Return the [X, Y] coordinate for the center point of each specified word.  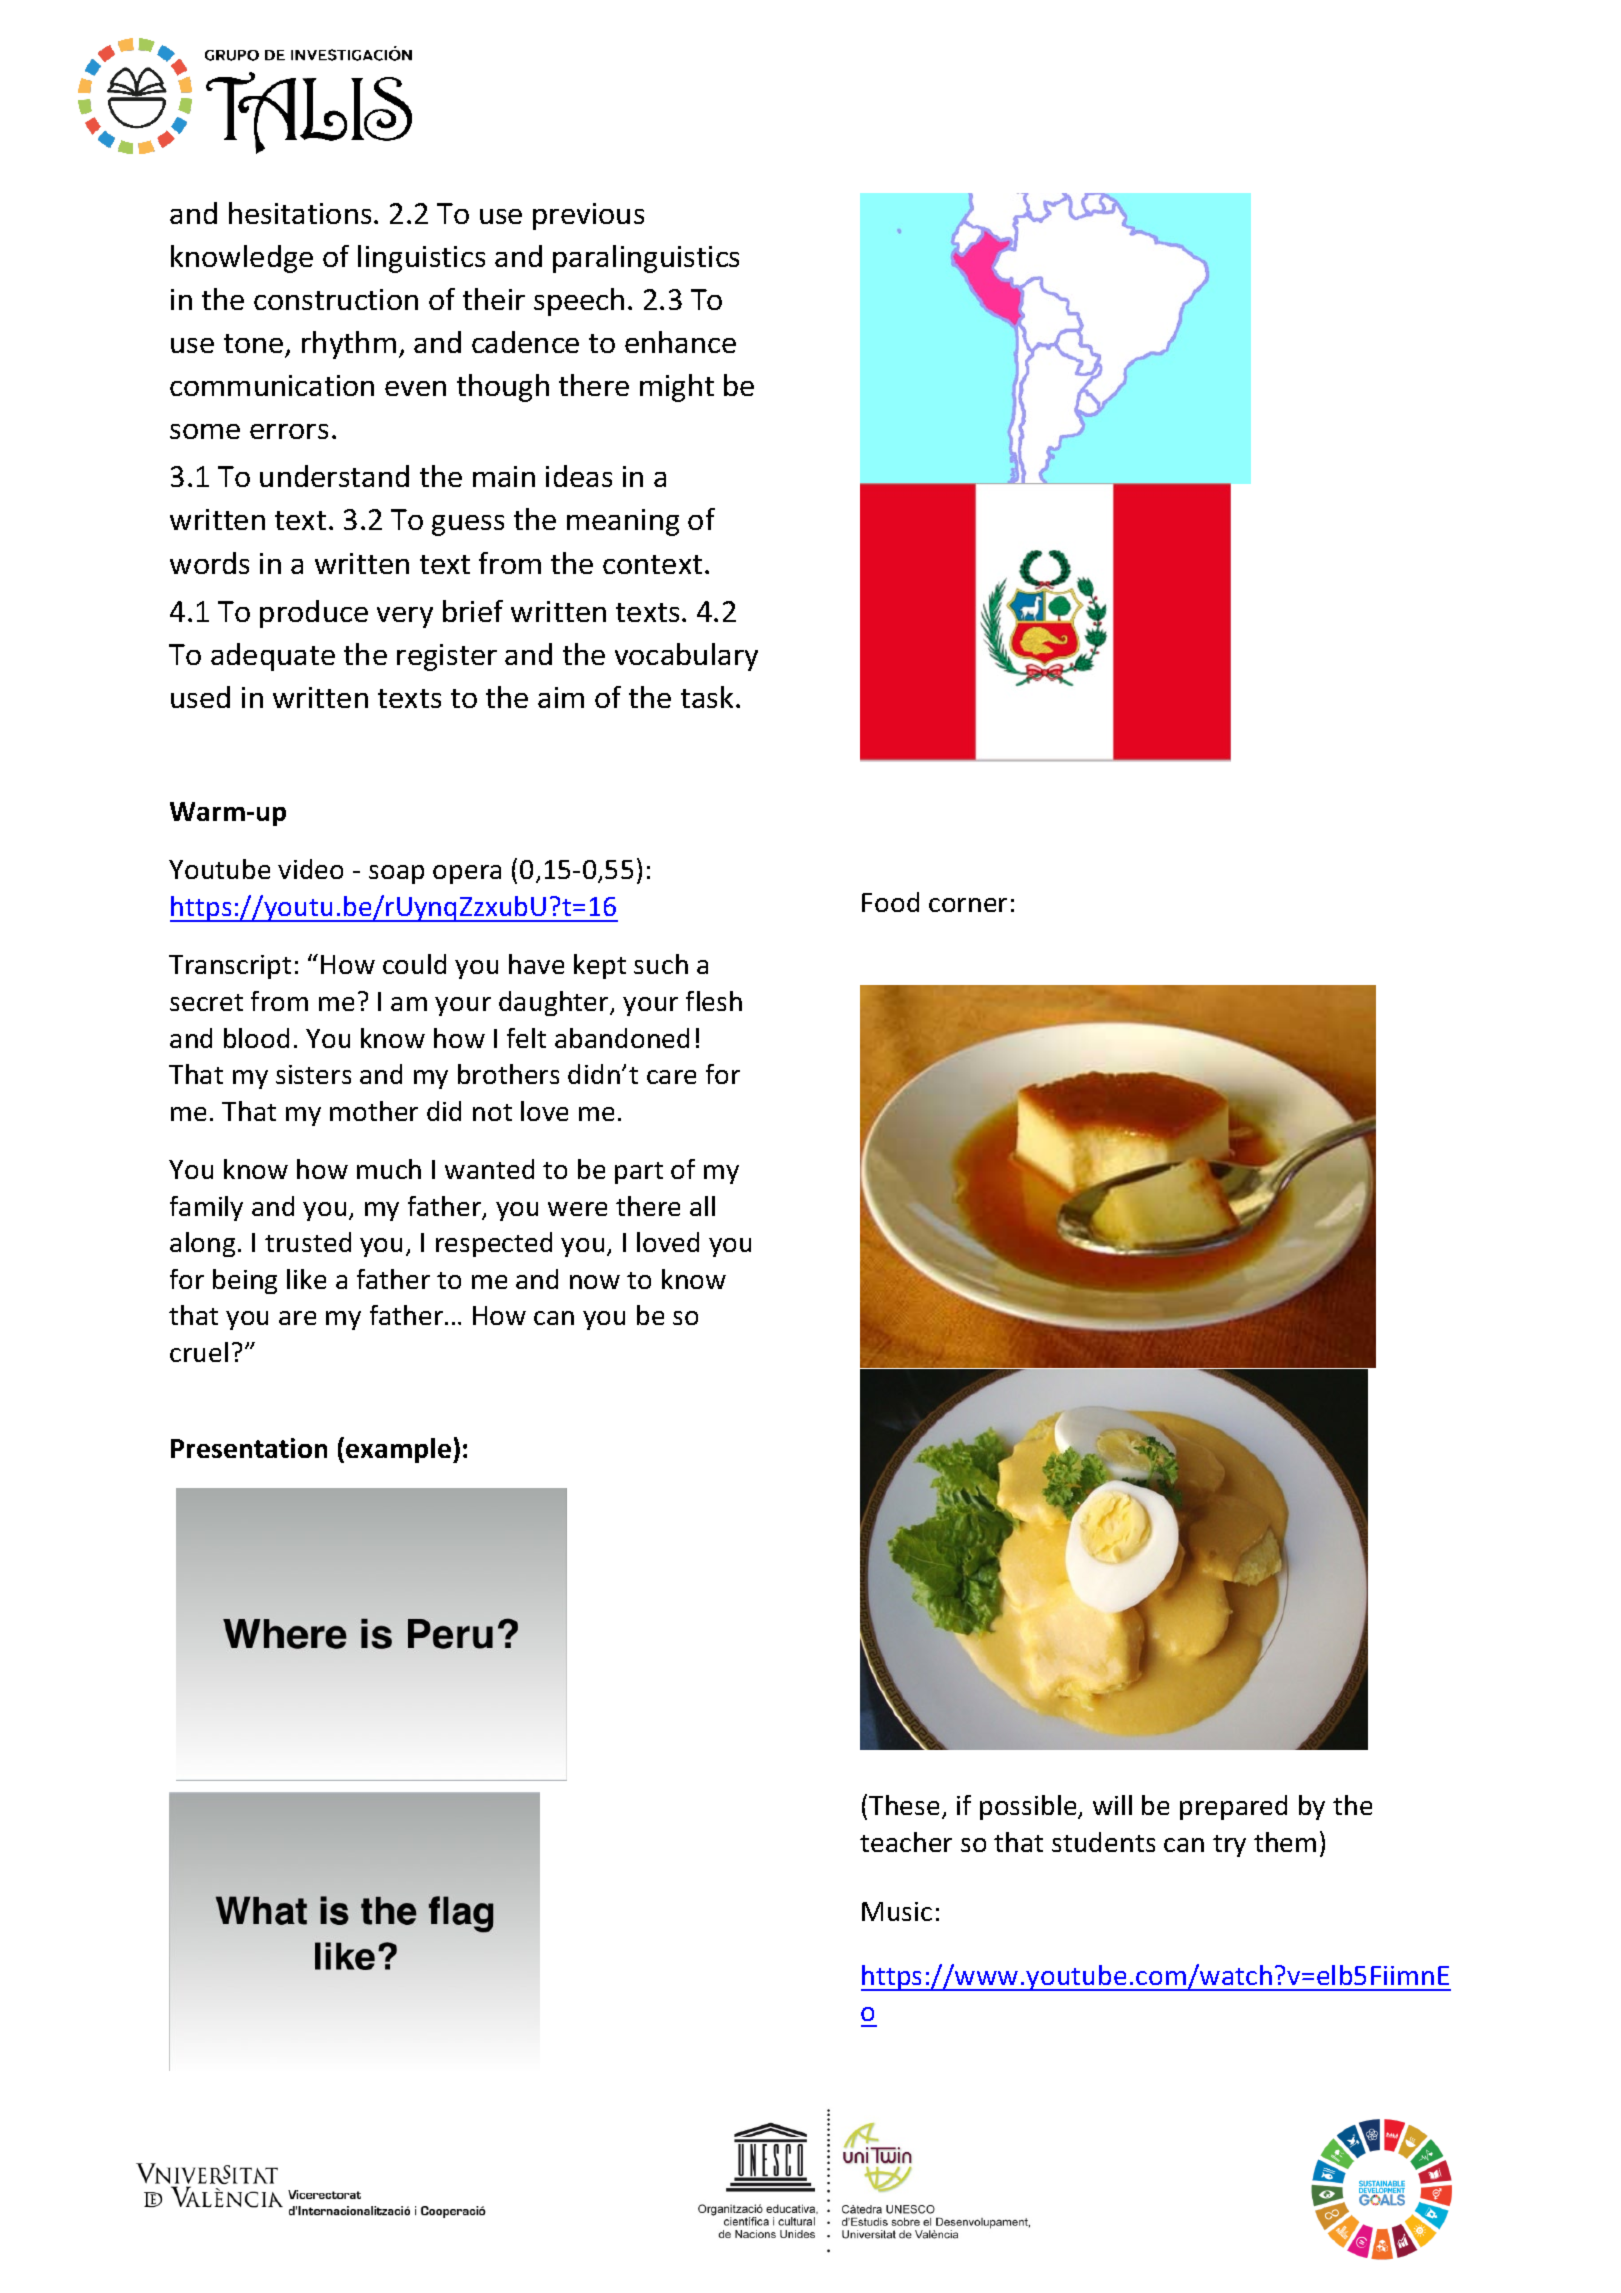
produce [314, 614]
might [677, 388]
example [398, 1450]
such [661, 964]
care [671, 1077]
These [904, 1805]
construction [336, 299]
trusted [308, 1242]
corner [968, 905]
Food [890, 902]
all [702, 1206]
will [1112, 1805]
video [310, 869]
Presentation [249, 1448]
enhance [680, 342]
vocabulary [686, 657]
